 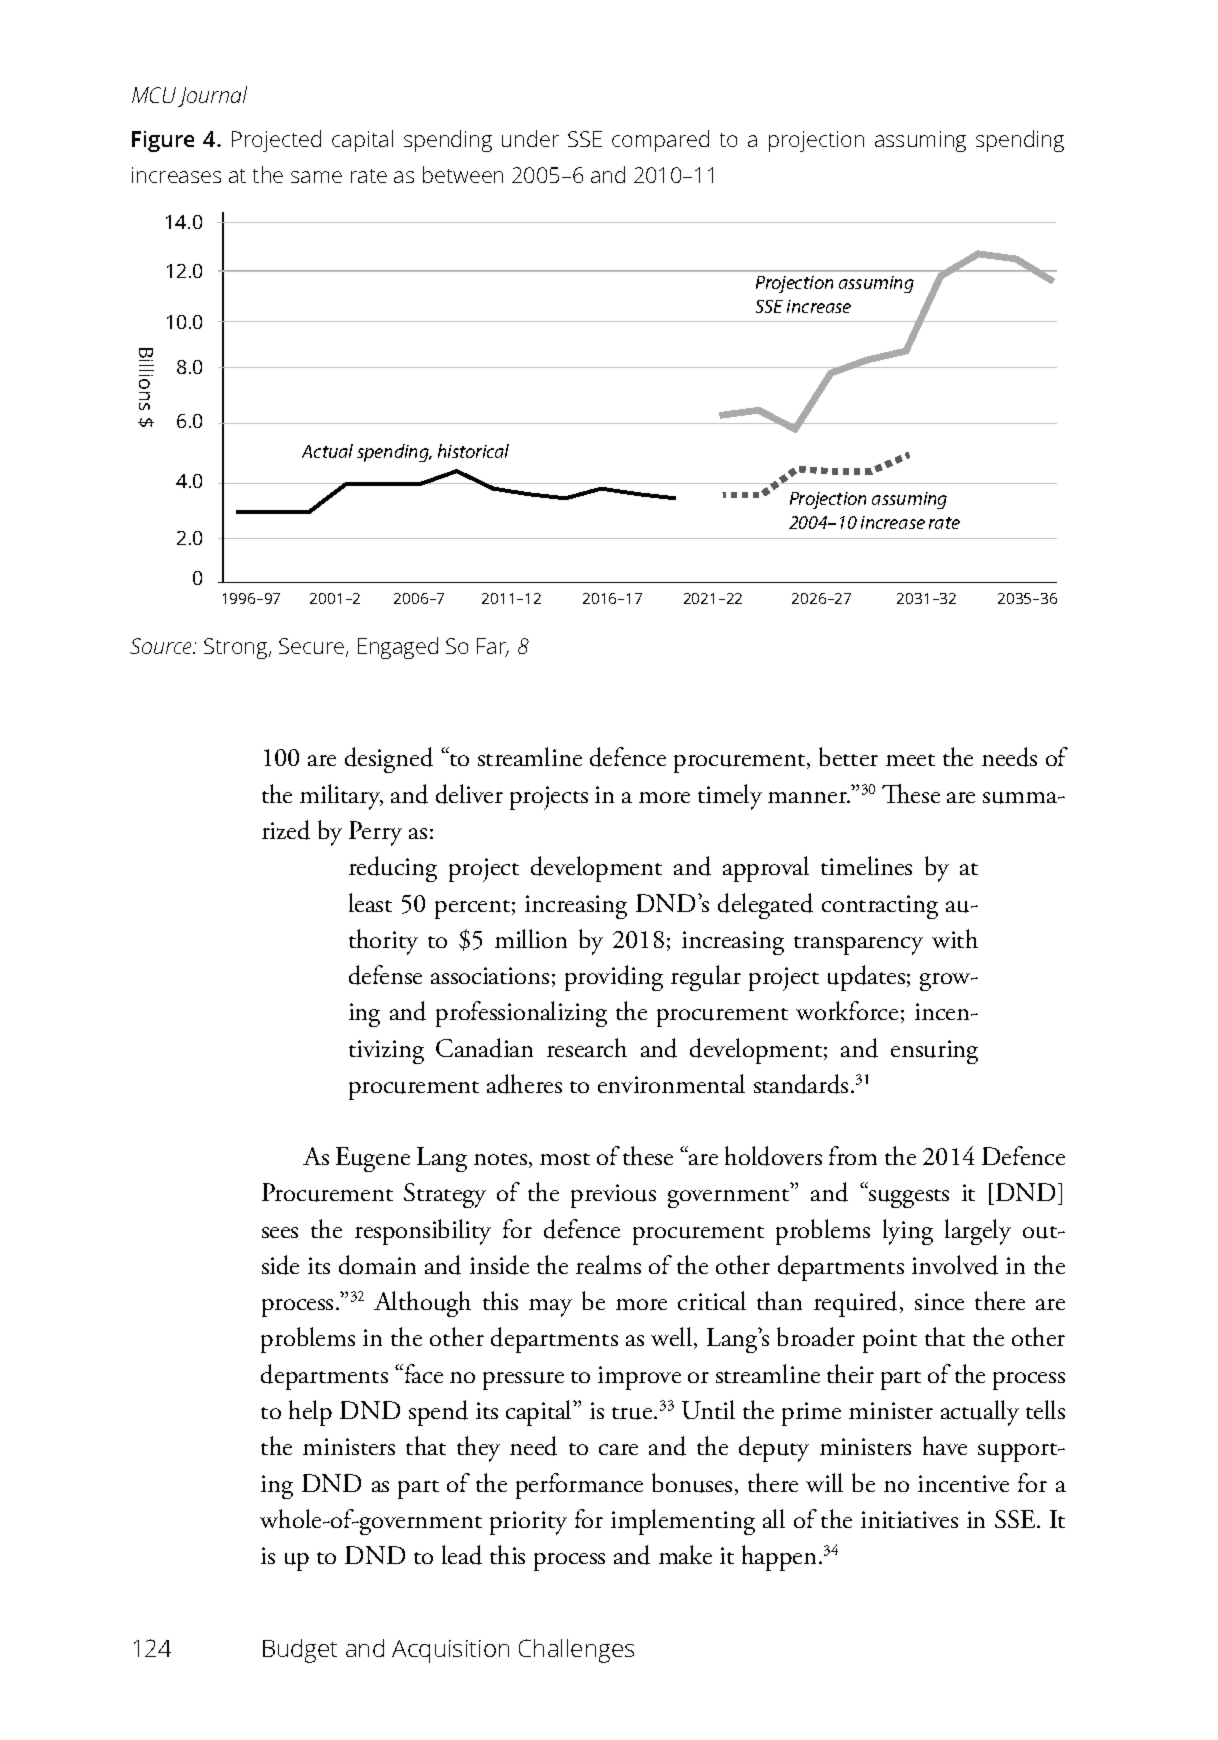 What do you see at coordinates (473, 451) in the screenshot?
I see `historical` at bounding box center [473, 451].
